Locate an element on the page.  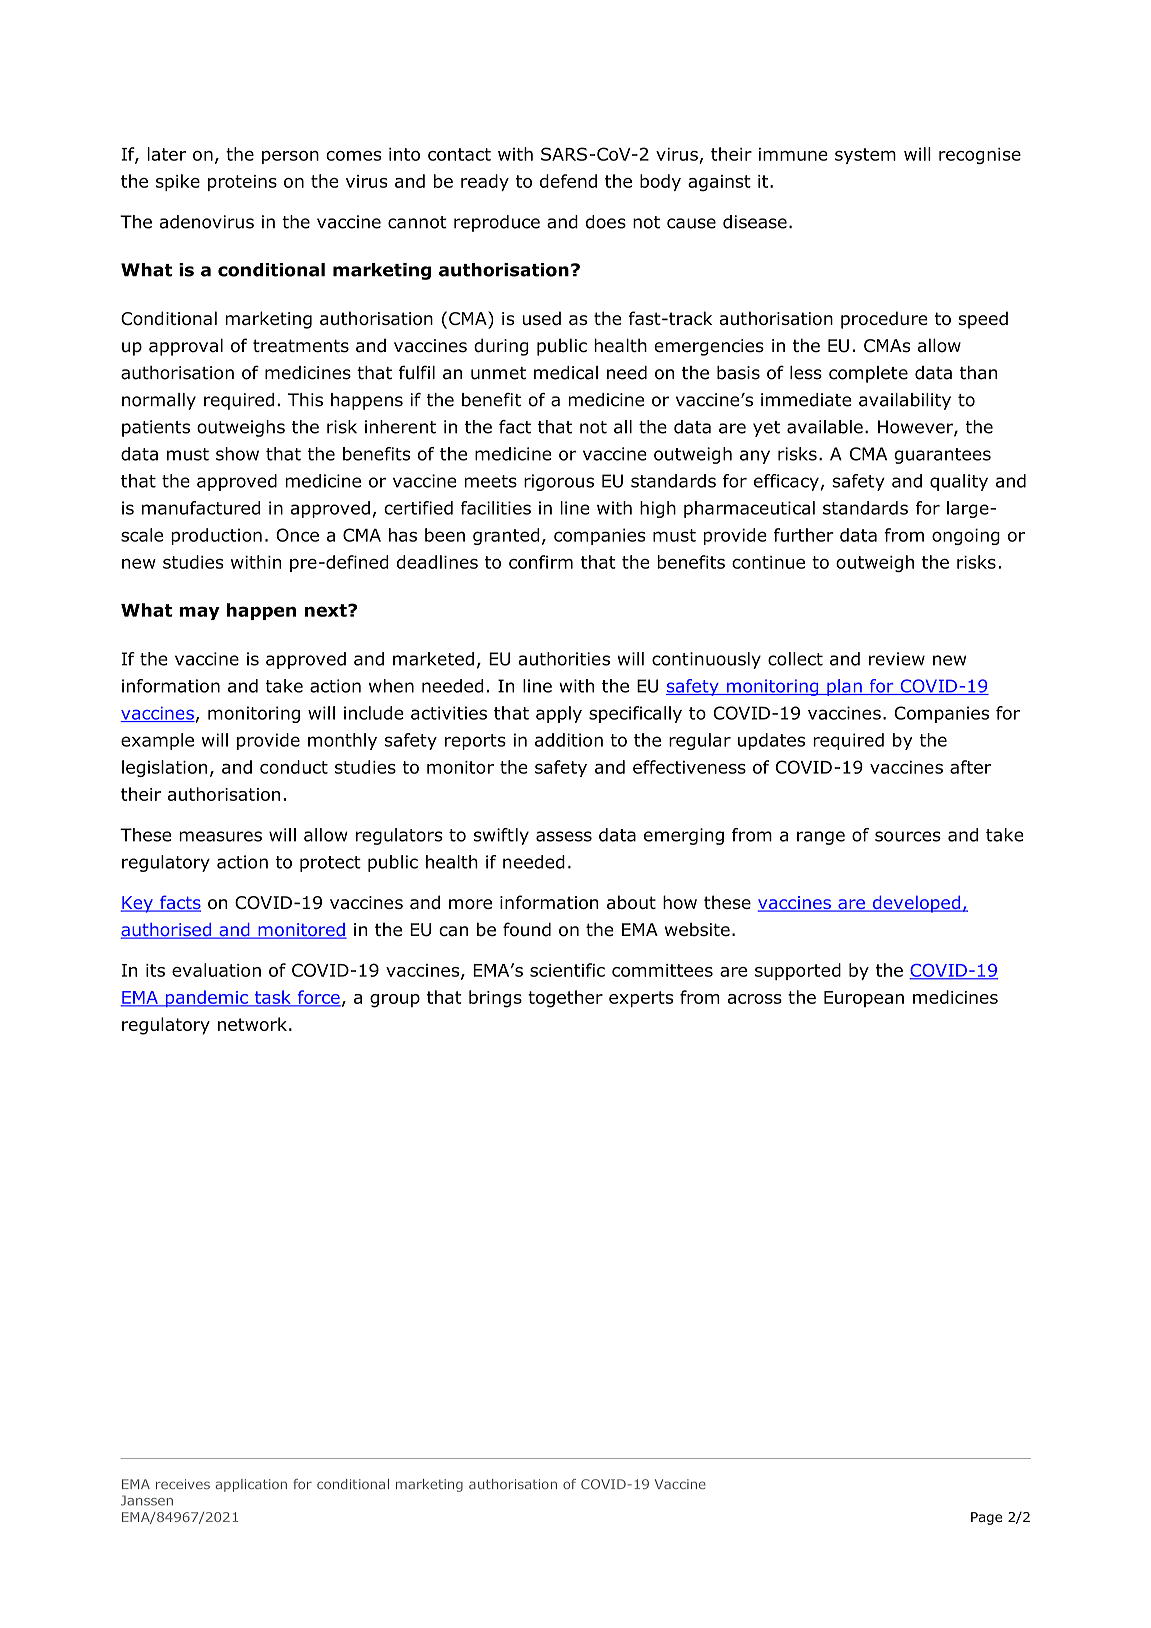
assess is located at coordinates (564, 836).
